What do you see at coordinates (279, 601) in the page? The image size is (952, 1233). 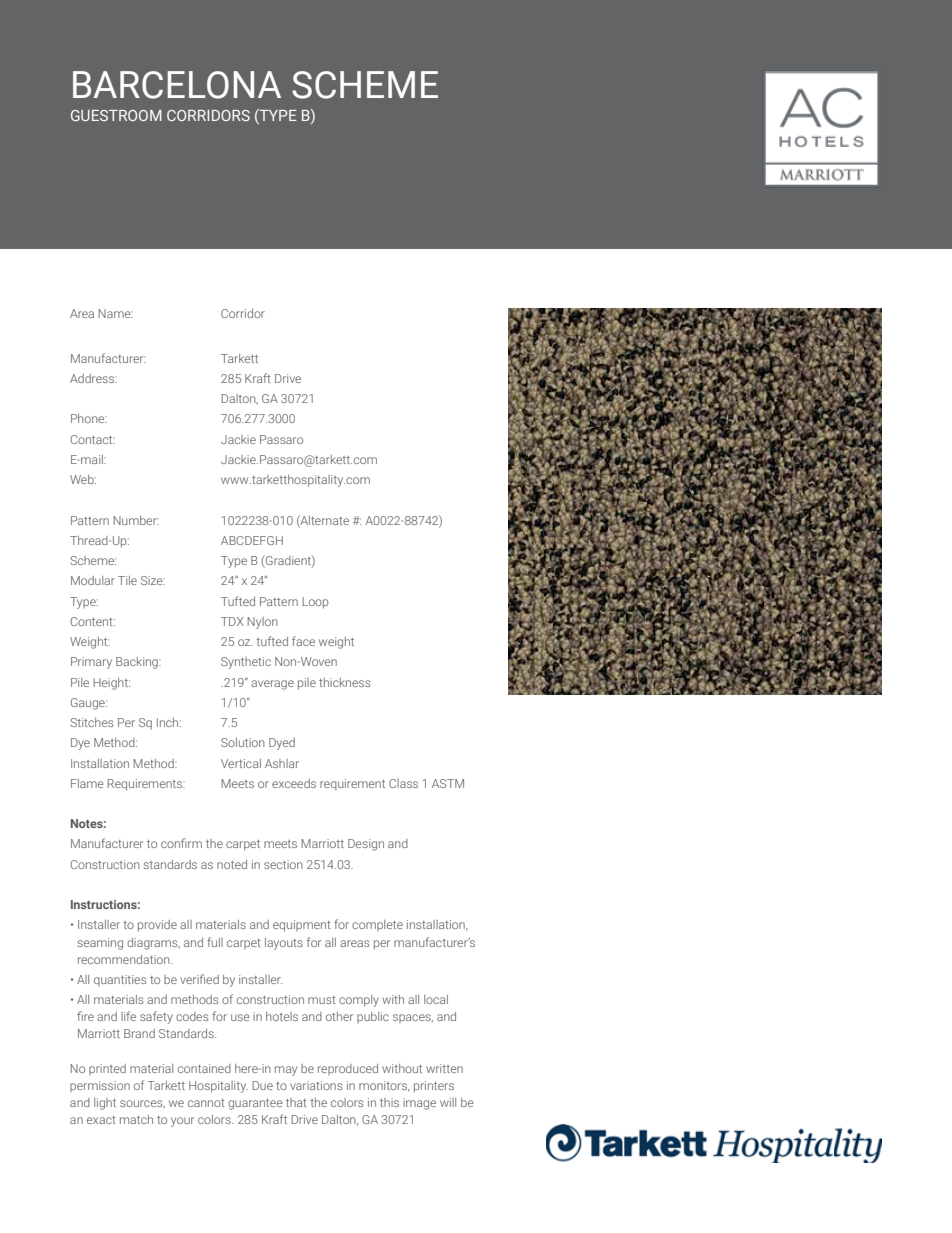 I see `Pattern` at bounding box center [279, 601].
